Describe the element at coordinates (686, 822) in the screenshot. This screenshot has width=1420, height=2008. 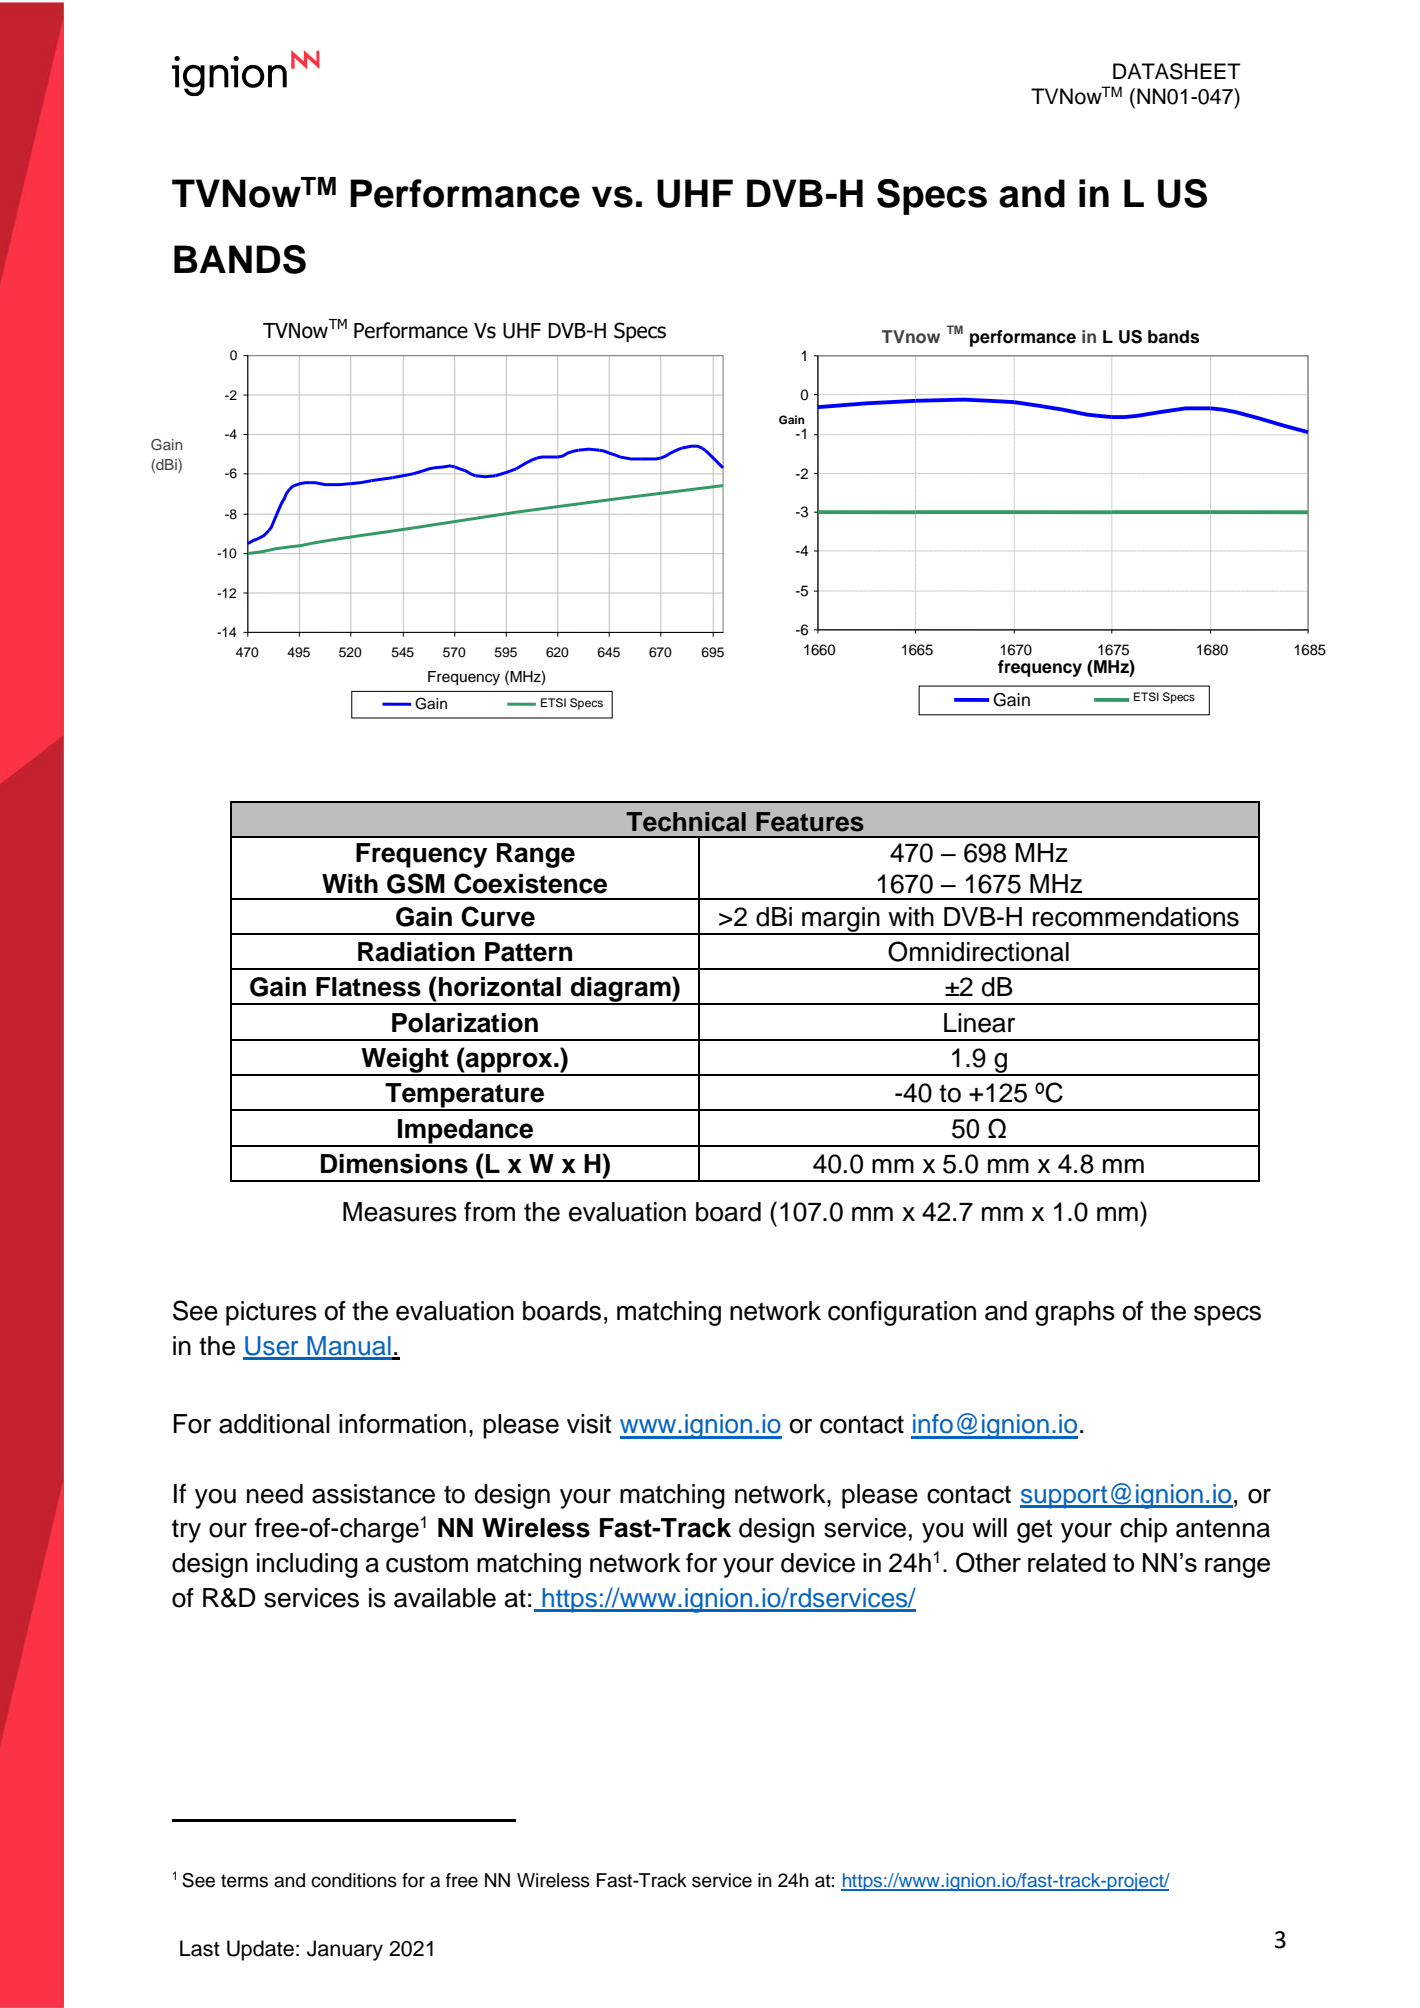
I see `Technical` at that location.
